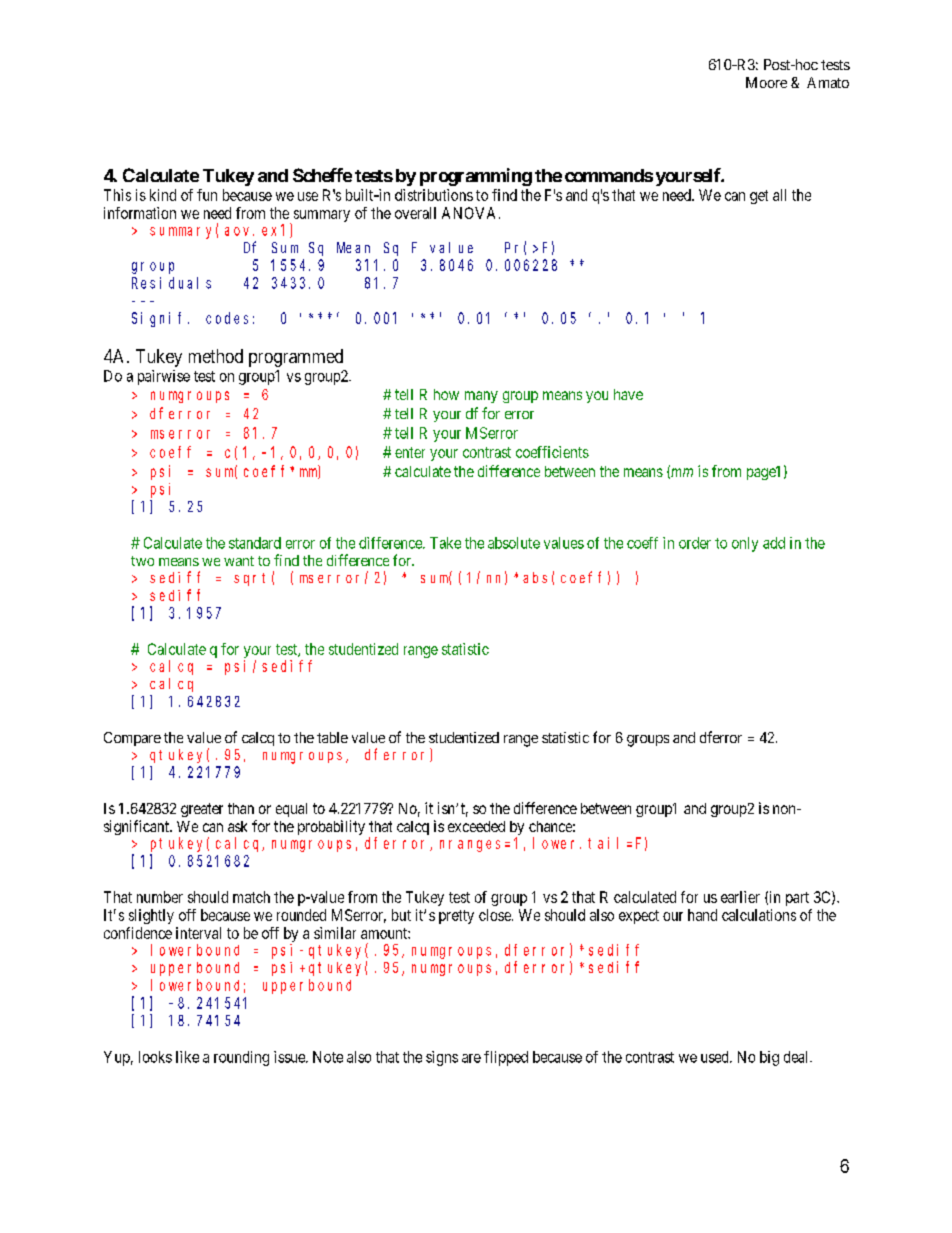 The width and height of the screenshot is (952, 1233). What do you see at coordinates (442, 1058) in the screenshot?
I see `signs` at bounding box center [442, 1058].
